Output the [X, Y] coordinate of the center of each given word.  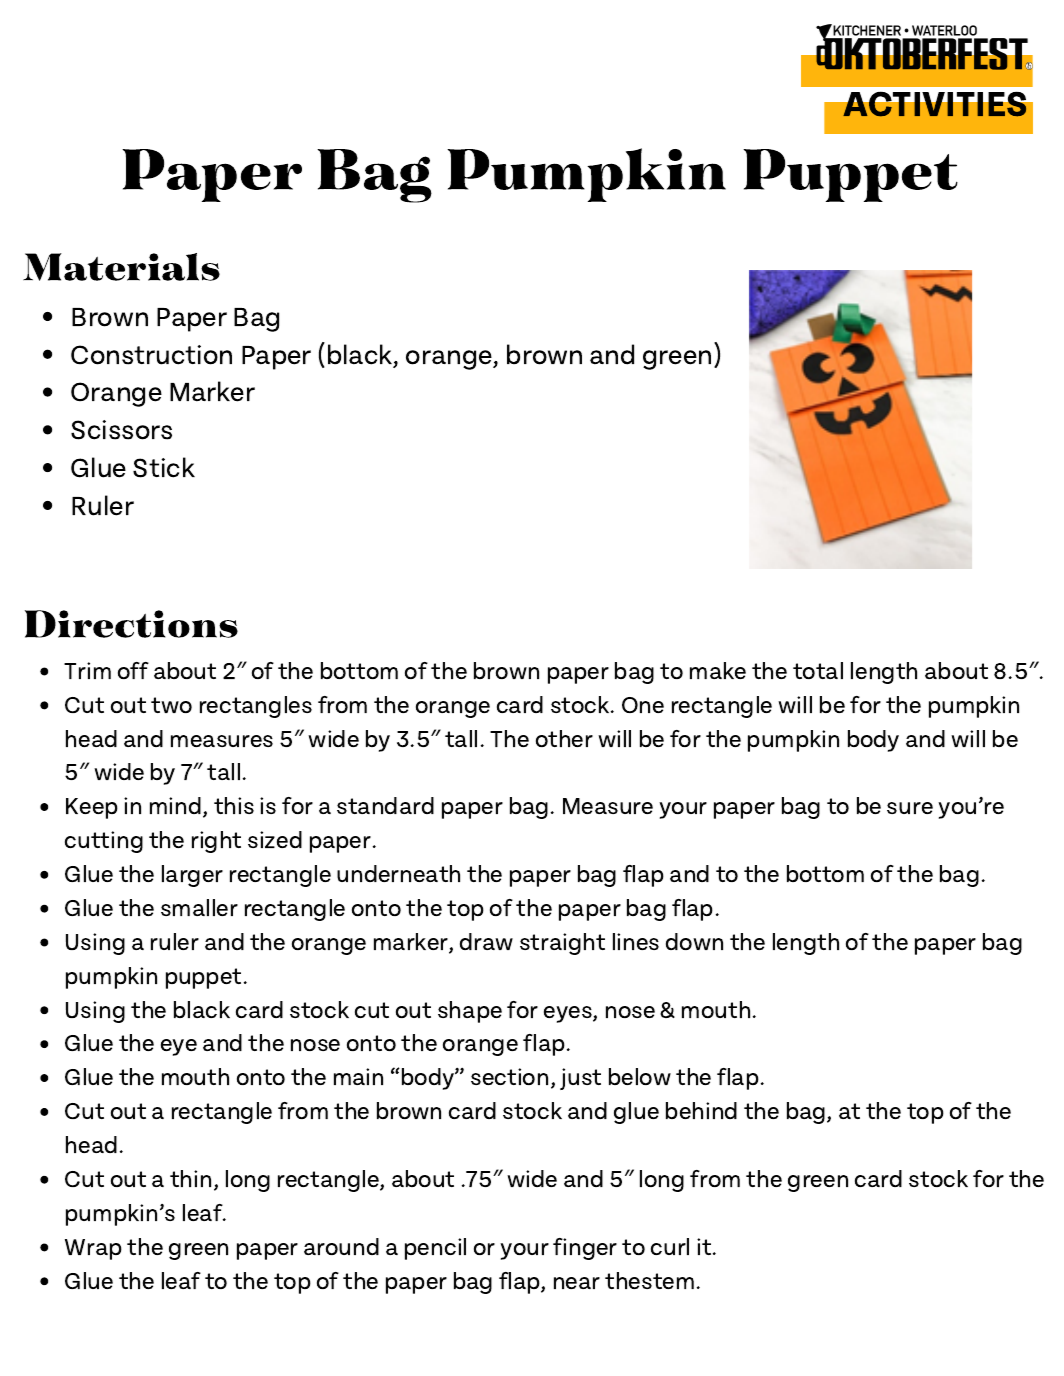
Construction [151, 355]
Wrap [93, 1249]
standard [385, 805]
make [718, 670]
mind [175, 805]
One [643, 705]
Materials [121, 267]
